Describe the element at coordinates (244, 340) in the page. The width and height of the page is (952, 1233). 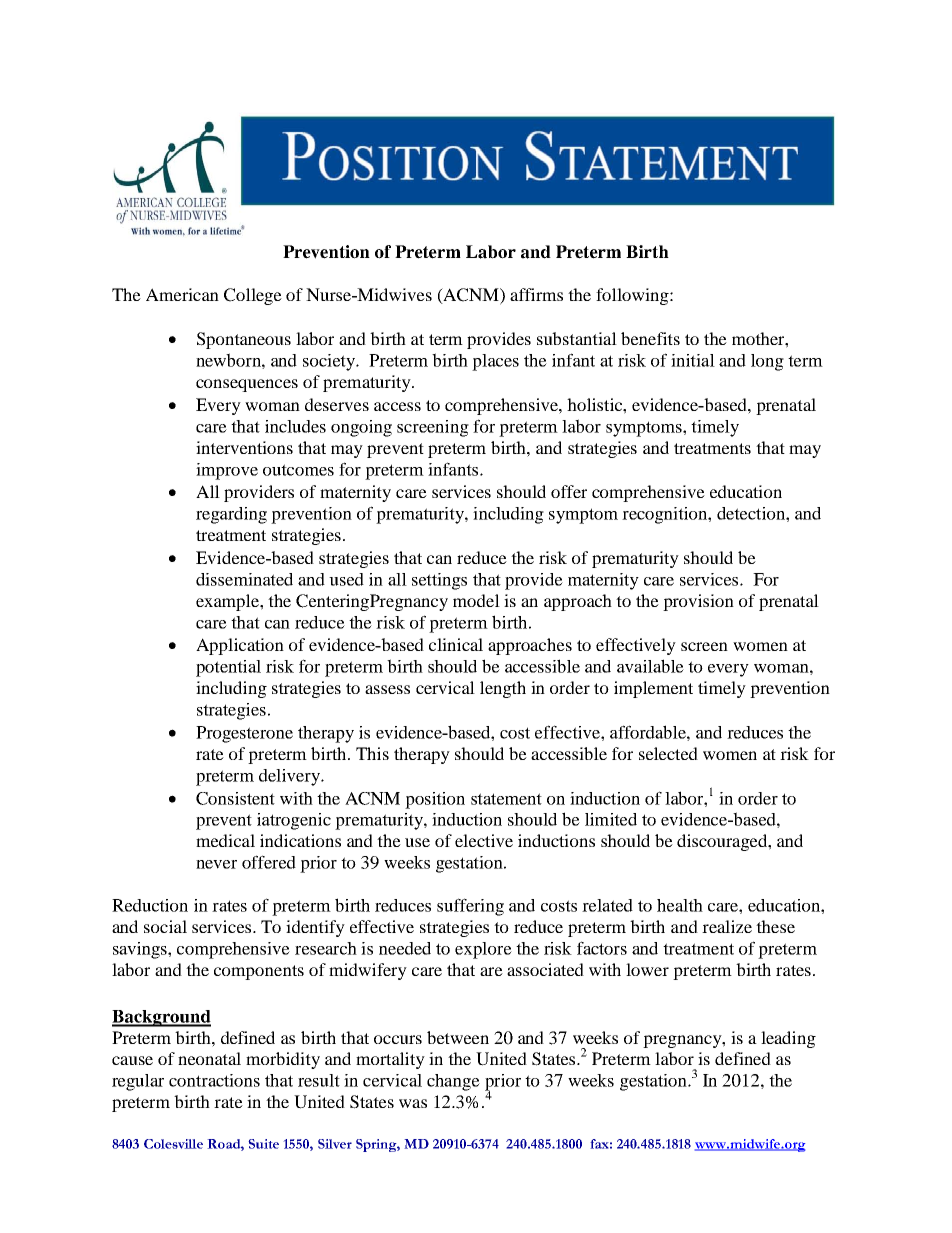
I see `Spontaneous` at that location.
